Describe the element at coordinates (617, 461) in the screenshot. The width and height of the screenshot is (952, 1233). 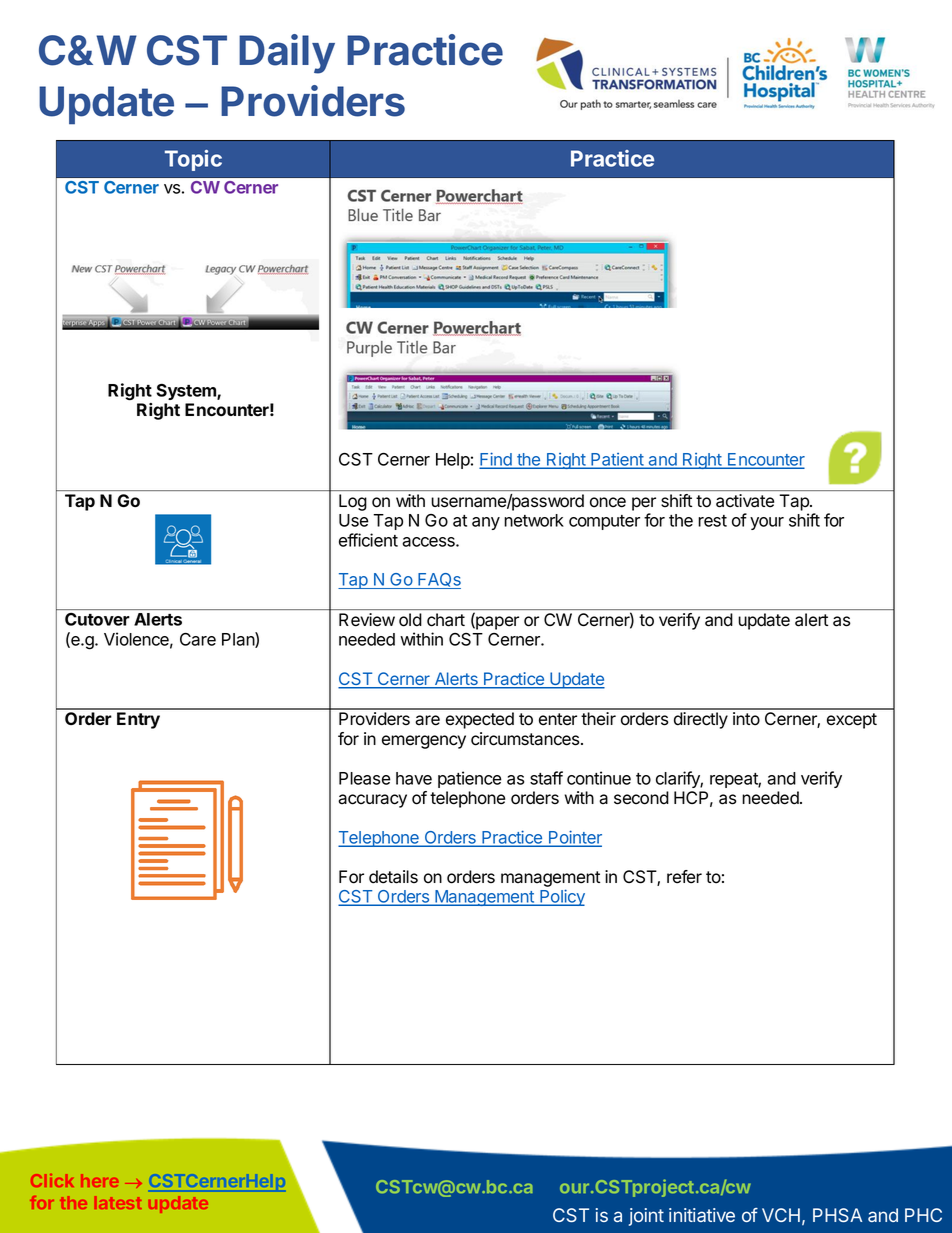
I see `Patient` at that location.
